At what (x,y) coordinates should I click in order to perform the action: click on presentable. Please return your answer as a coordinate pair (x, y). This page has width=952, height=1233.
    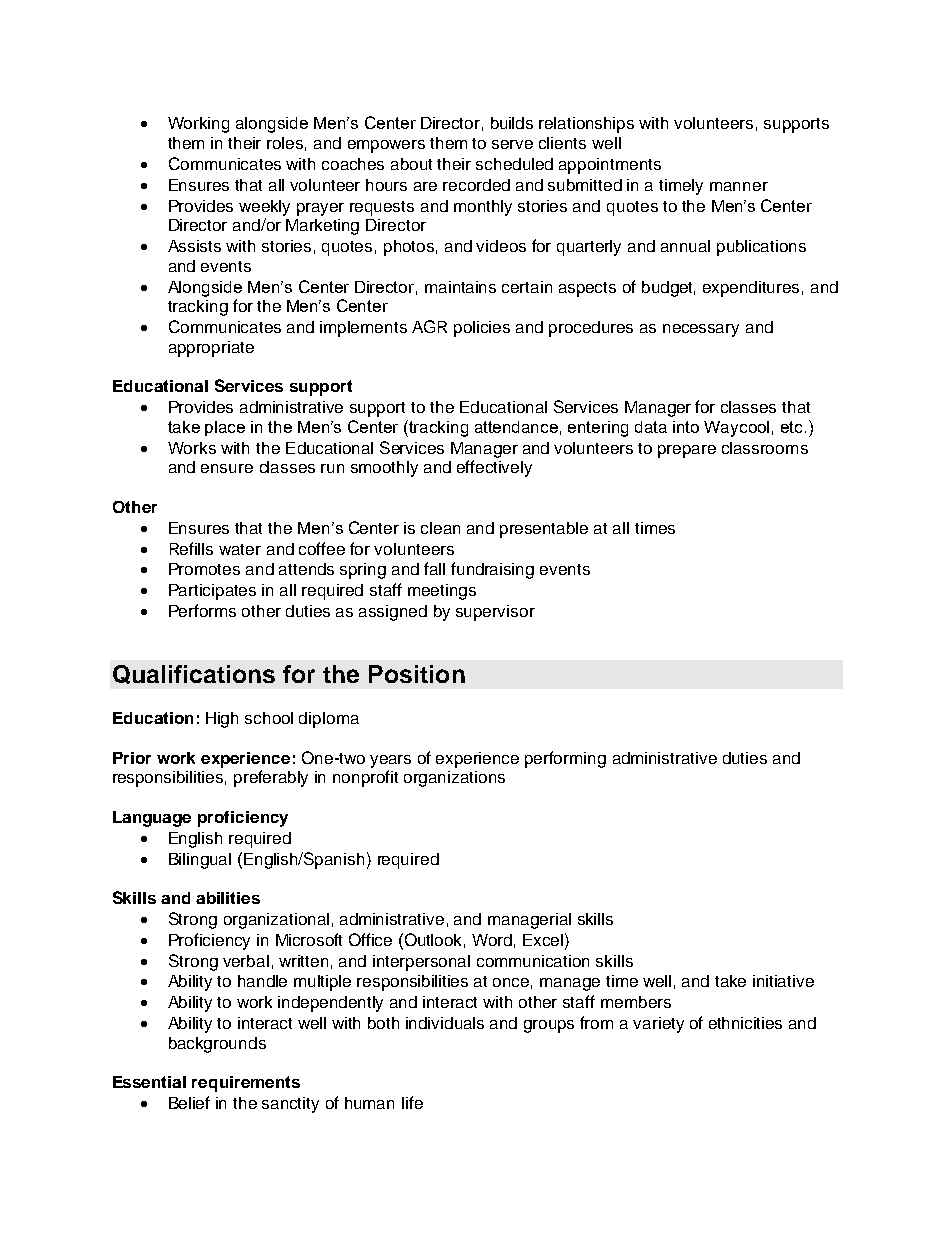
    Looking at the image, I should click on (544, 530).
